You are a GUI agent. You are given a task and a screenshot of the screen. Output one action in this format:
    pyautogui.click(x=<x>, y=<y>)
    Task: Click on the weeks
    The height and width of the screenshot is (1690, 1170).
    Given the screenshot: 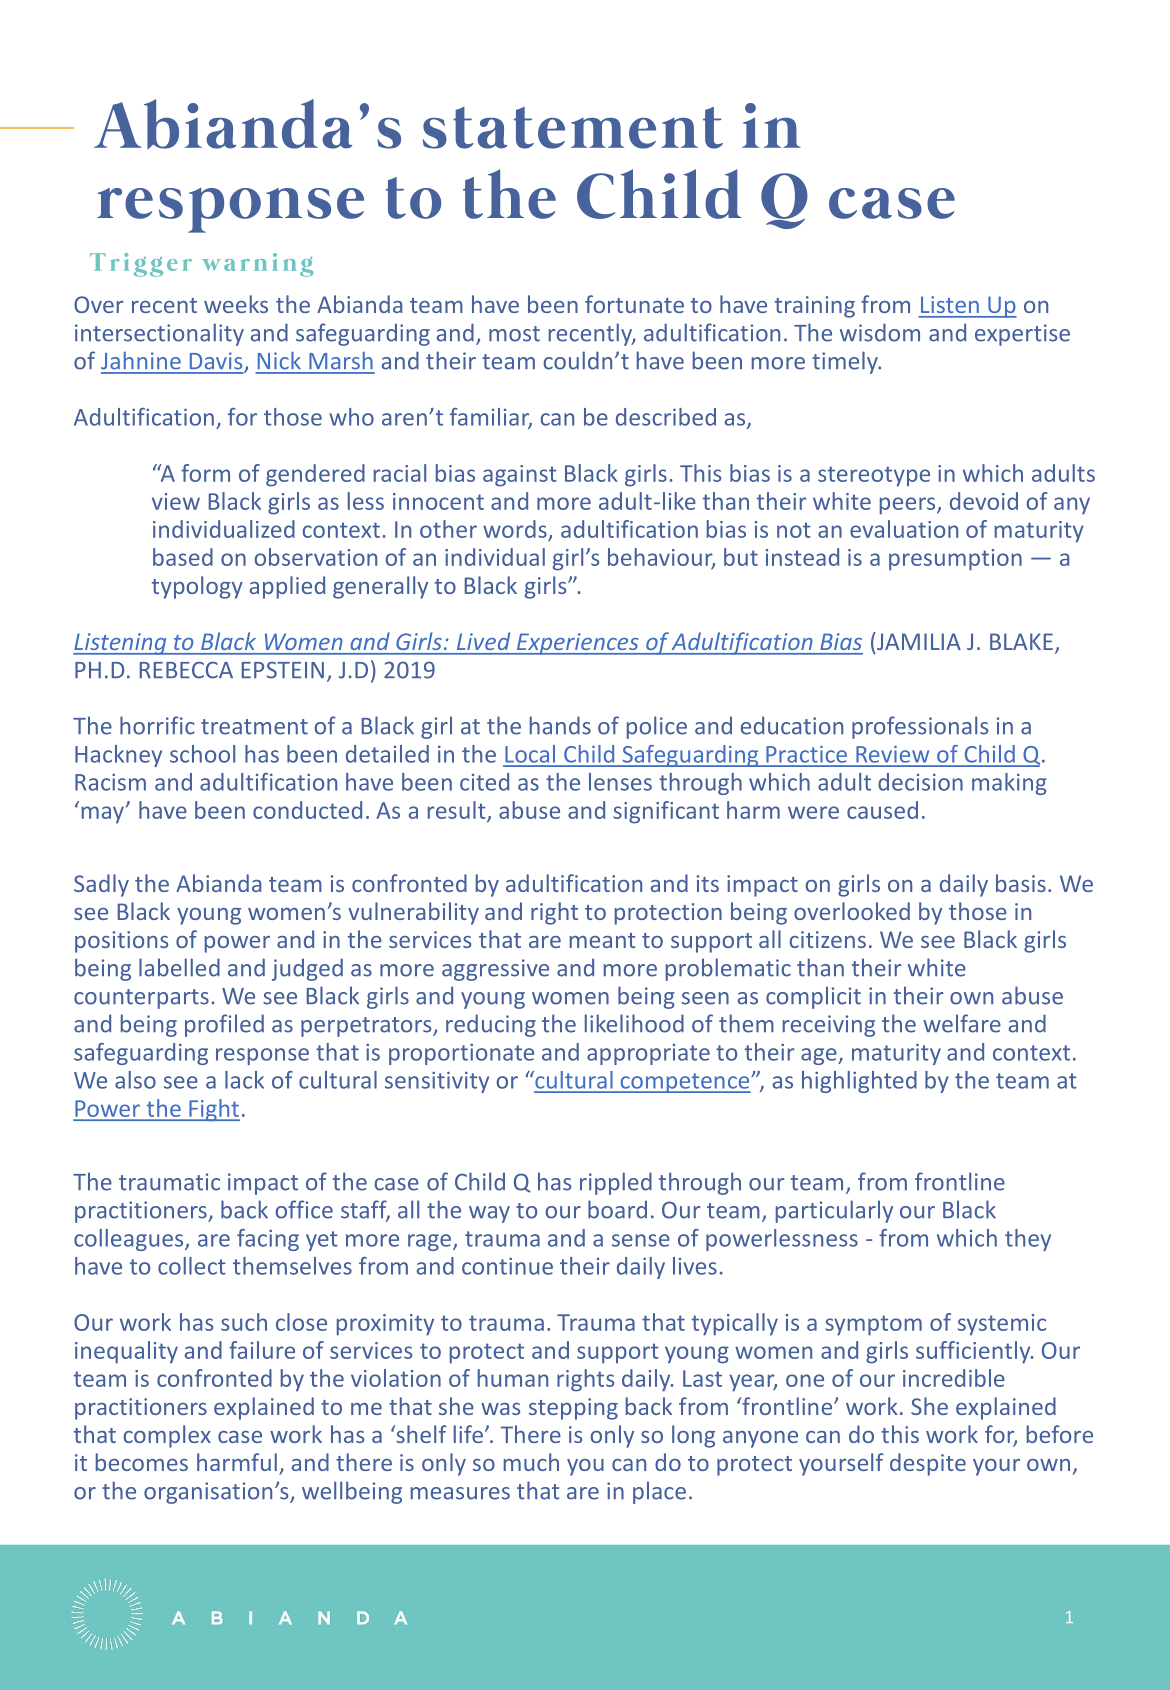 What is the action you would take?
    pyautogui.click(x=236, y=304)
